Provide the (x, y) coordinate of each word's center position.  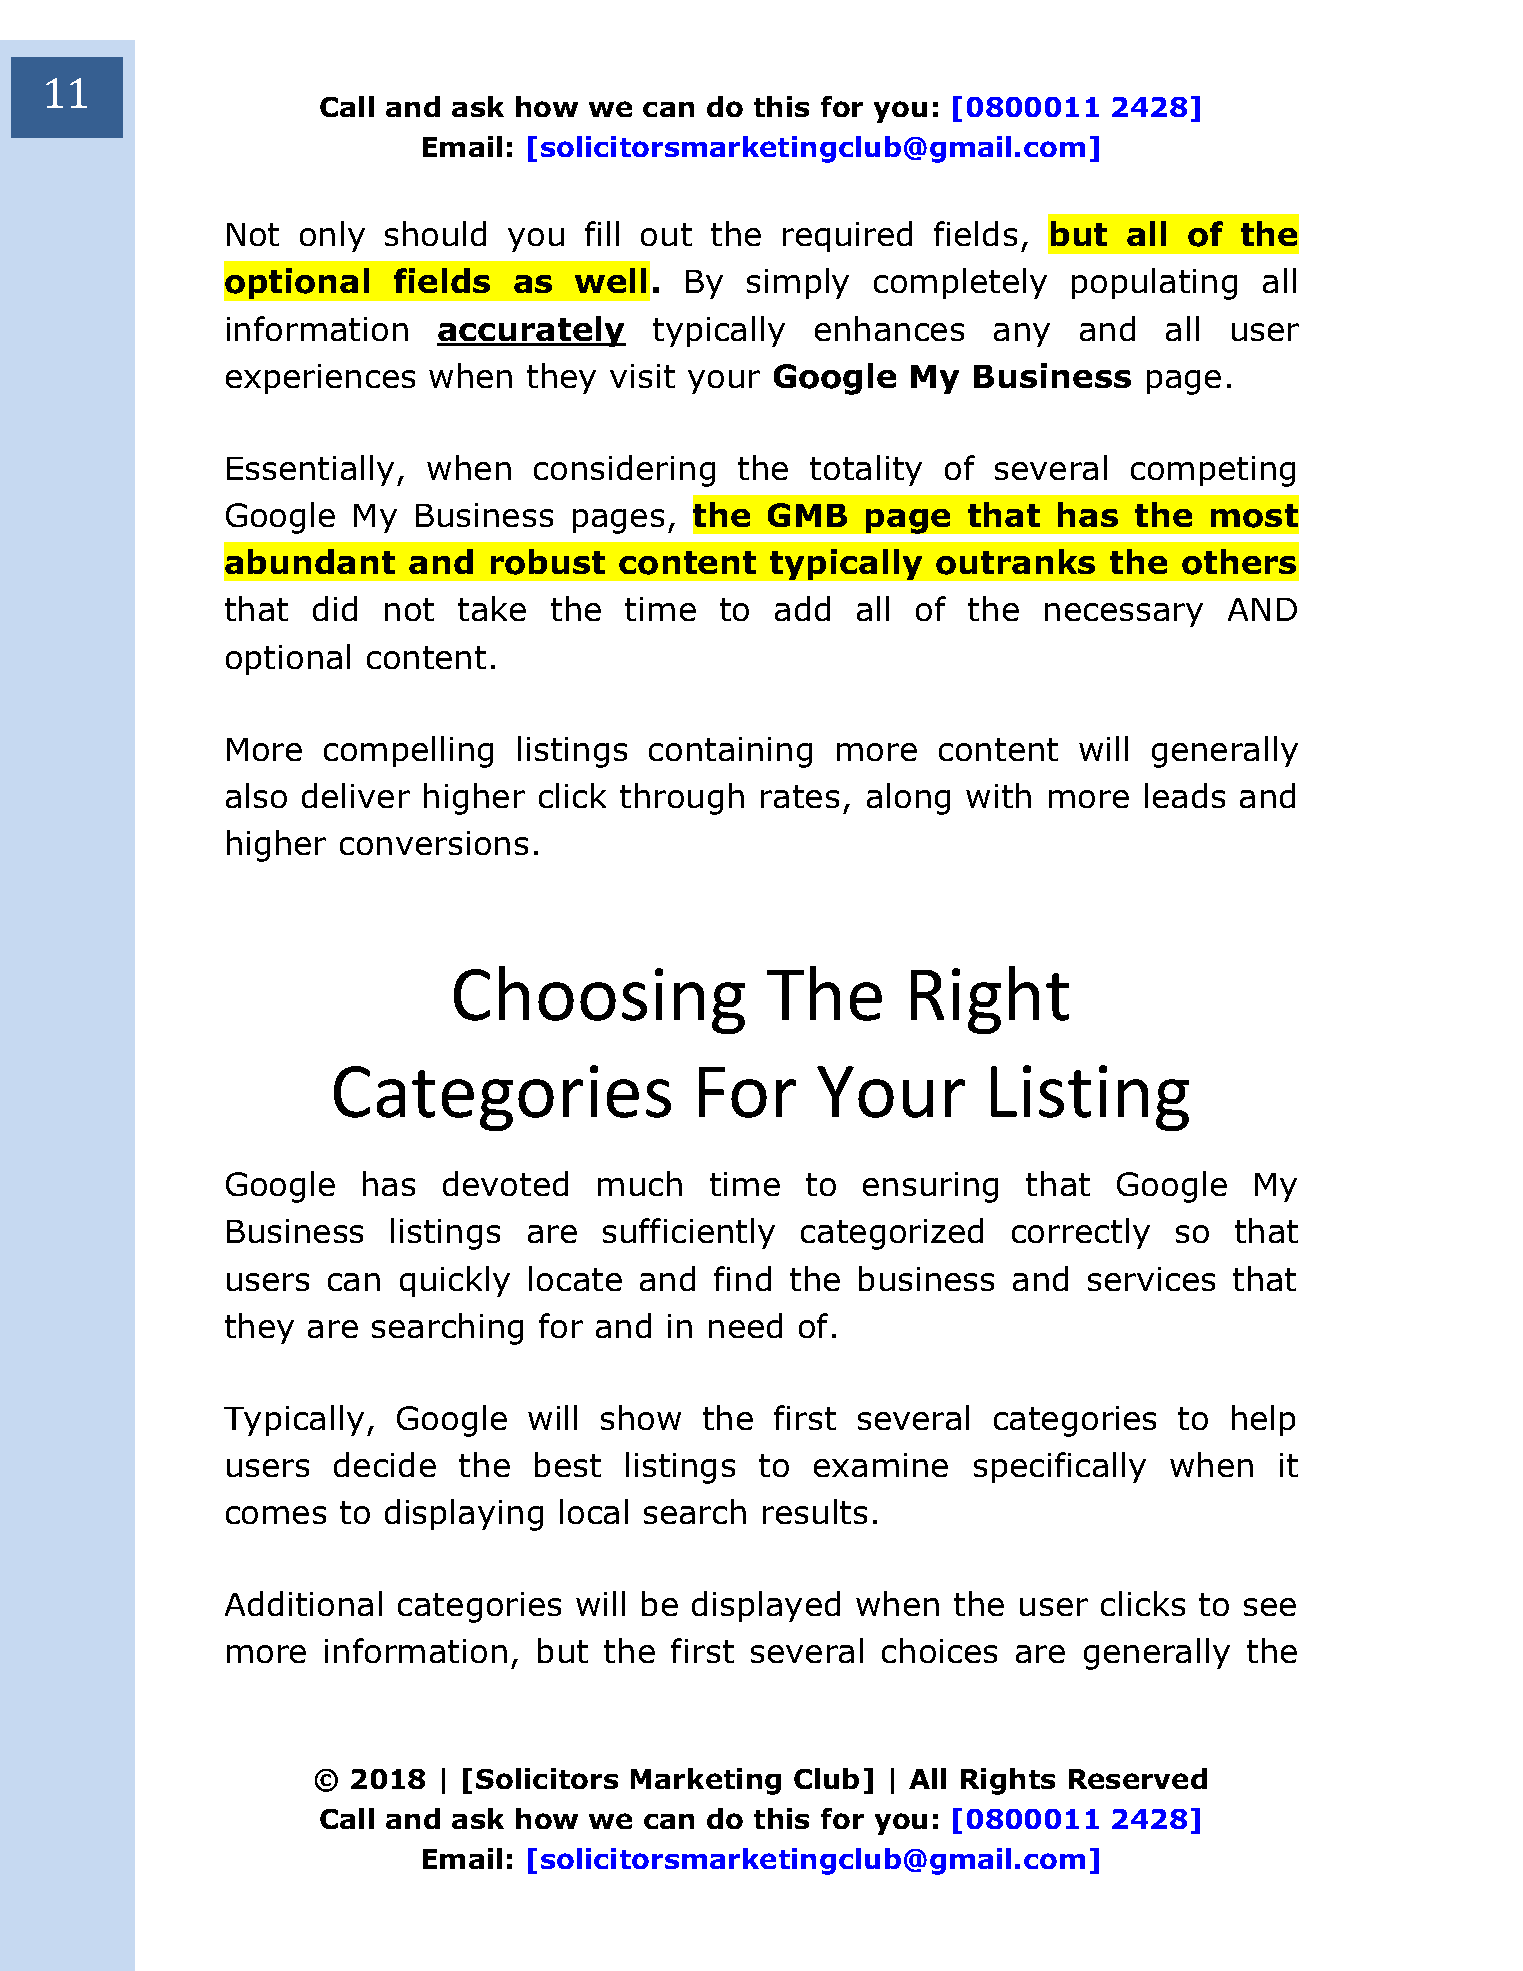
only (332, 236)
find (742, 1278)
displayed (766, 1606)
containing (730, 752)
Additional (303, 1603)
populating (1154, 284)
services (1151, 1279)
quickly (455, 1281)
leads (1185, 795)
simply (798, 283)
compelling (408, 752)
